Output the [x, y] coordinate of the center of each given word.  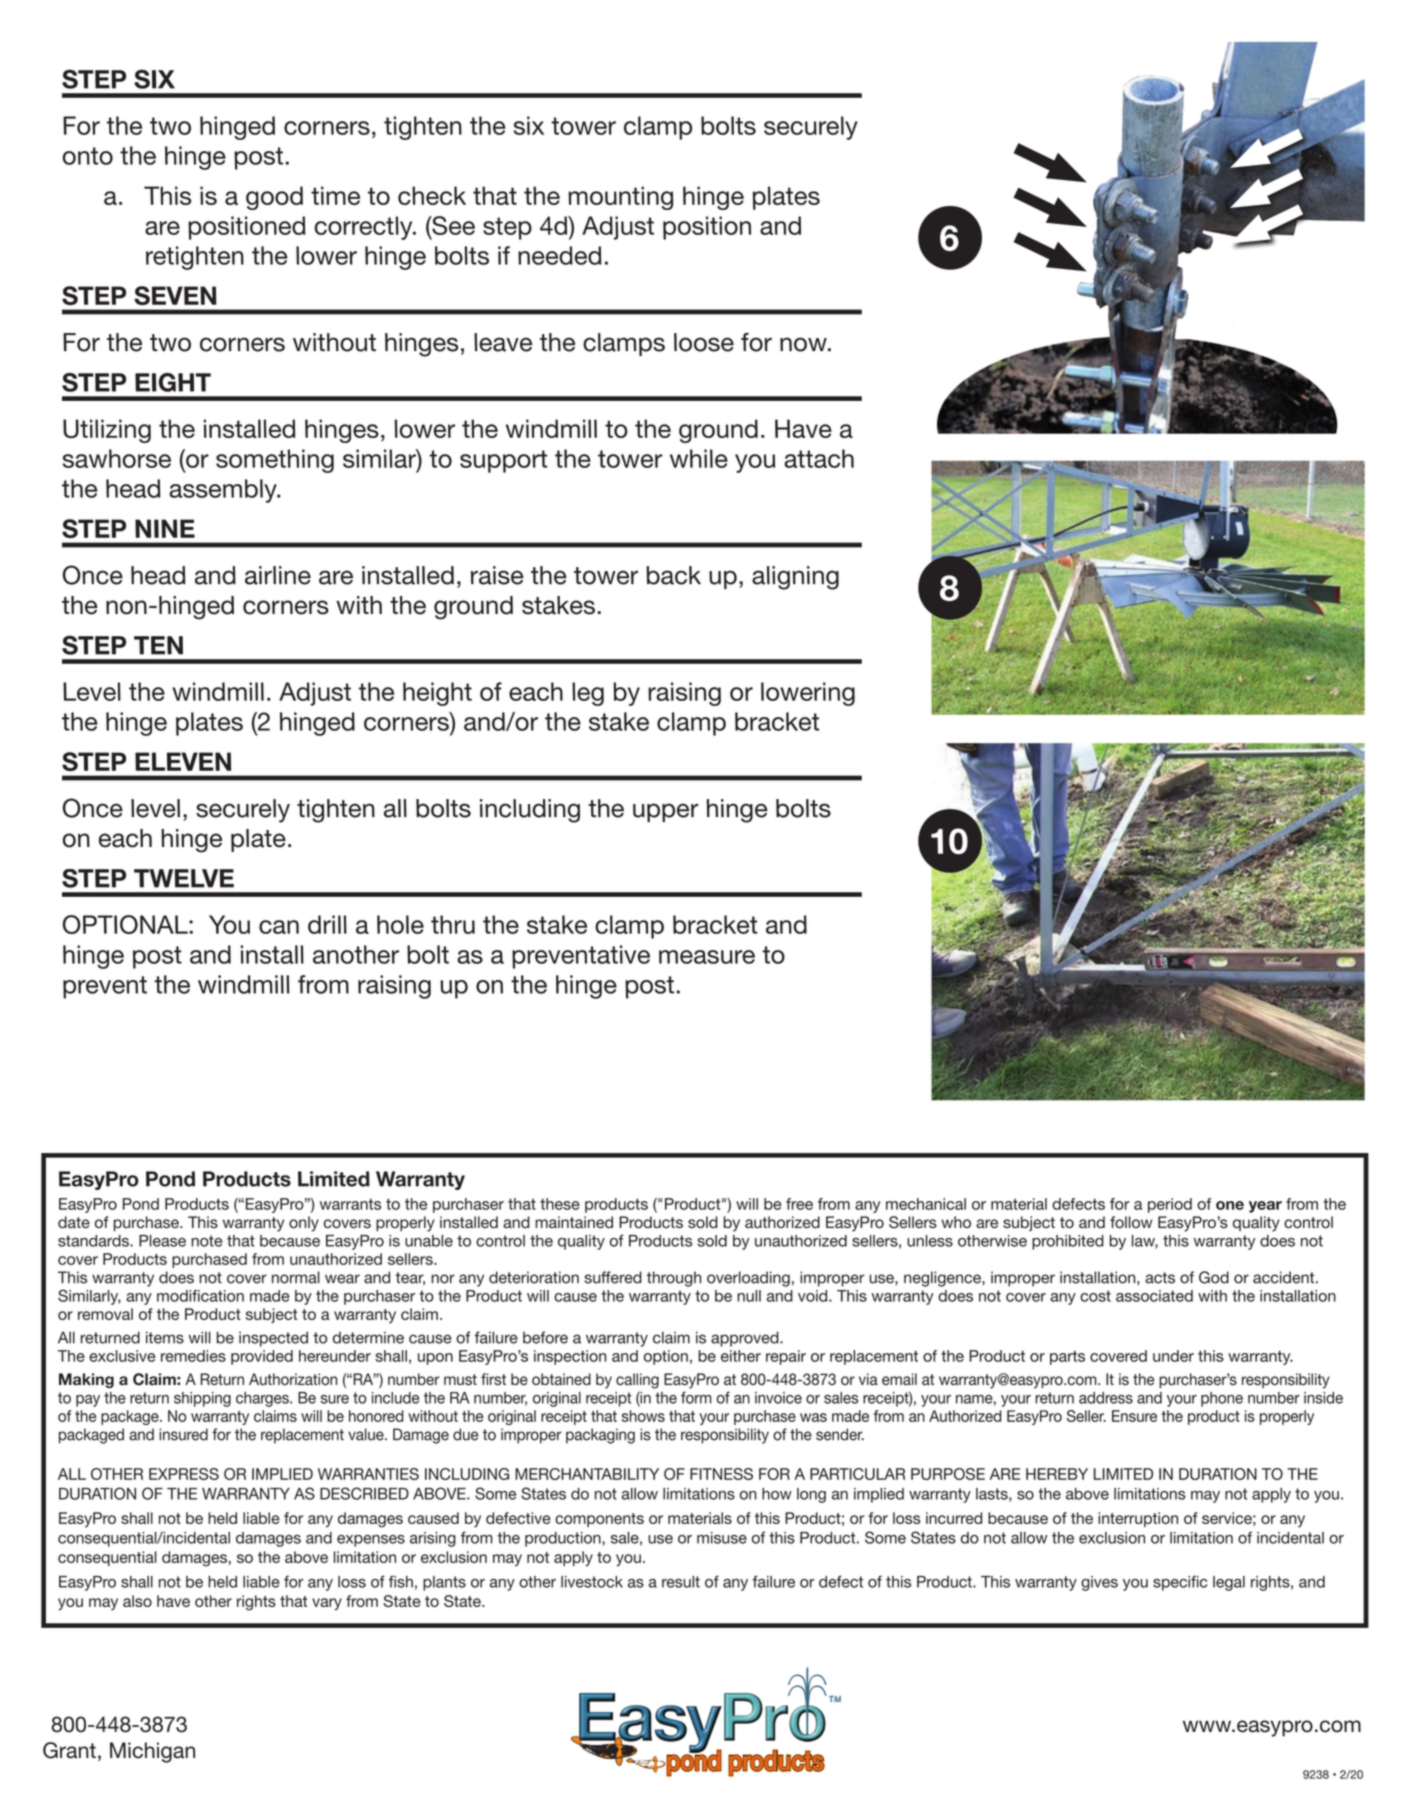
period [1170, 1205]
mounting [620, 198]
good [274, 198]
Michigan [152, 1752]
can [279, 927]
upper [665, 812]
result [681, 1582]
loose [704, 342]
